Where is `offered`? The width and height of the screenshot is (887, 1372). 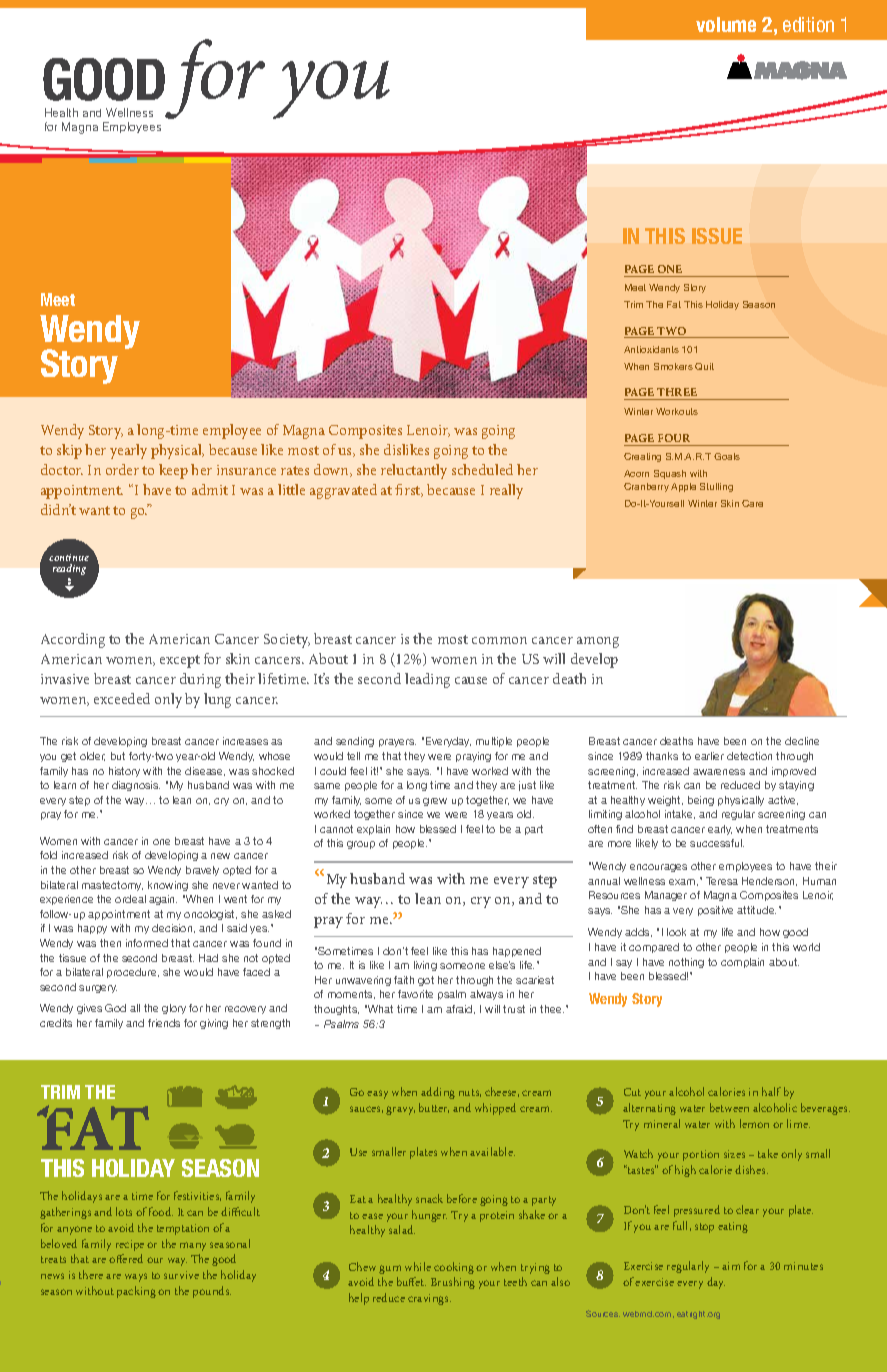 offered is located at coordinates (126, 1258).
